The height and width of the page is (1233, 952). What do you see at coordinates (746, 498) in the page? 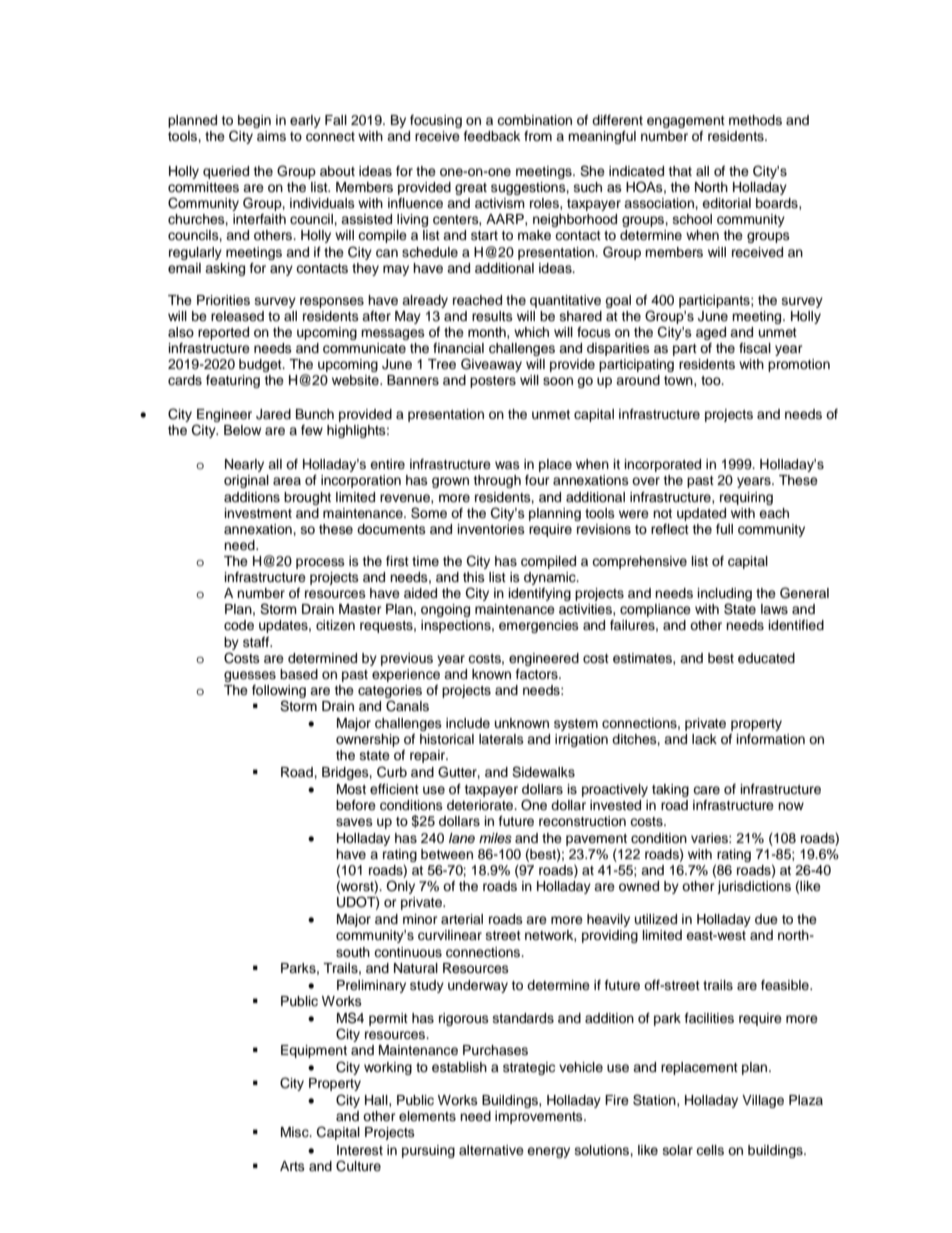
I see `requiring` at bounding box center [746, 498].
